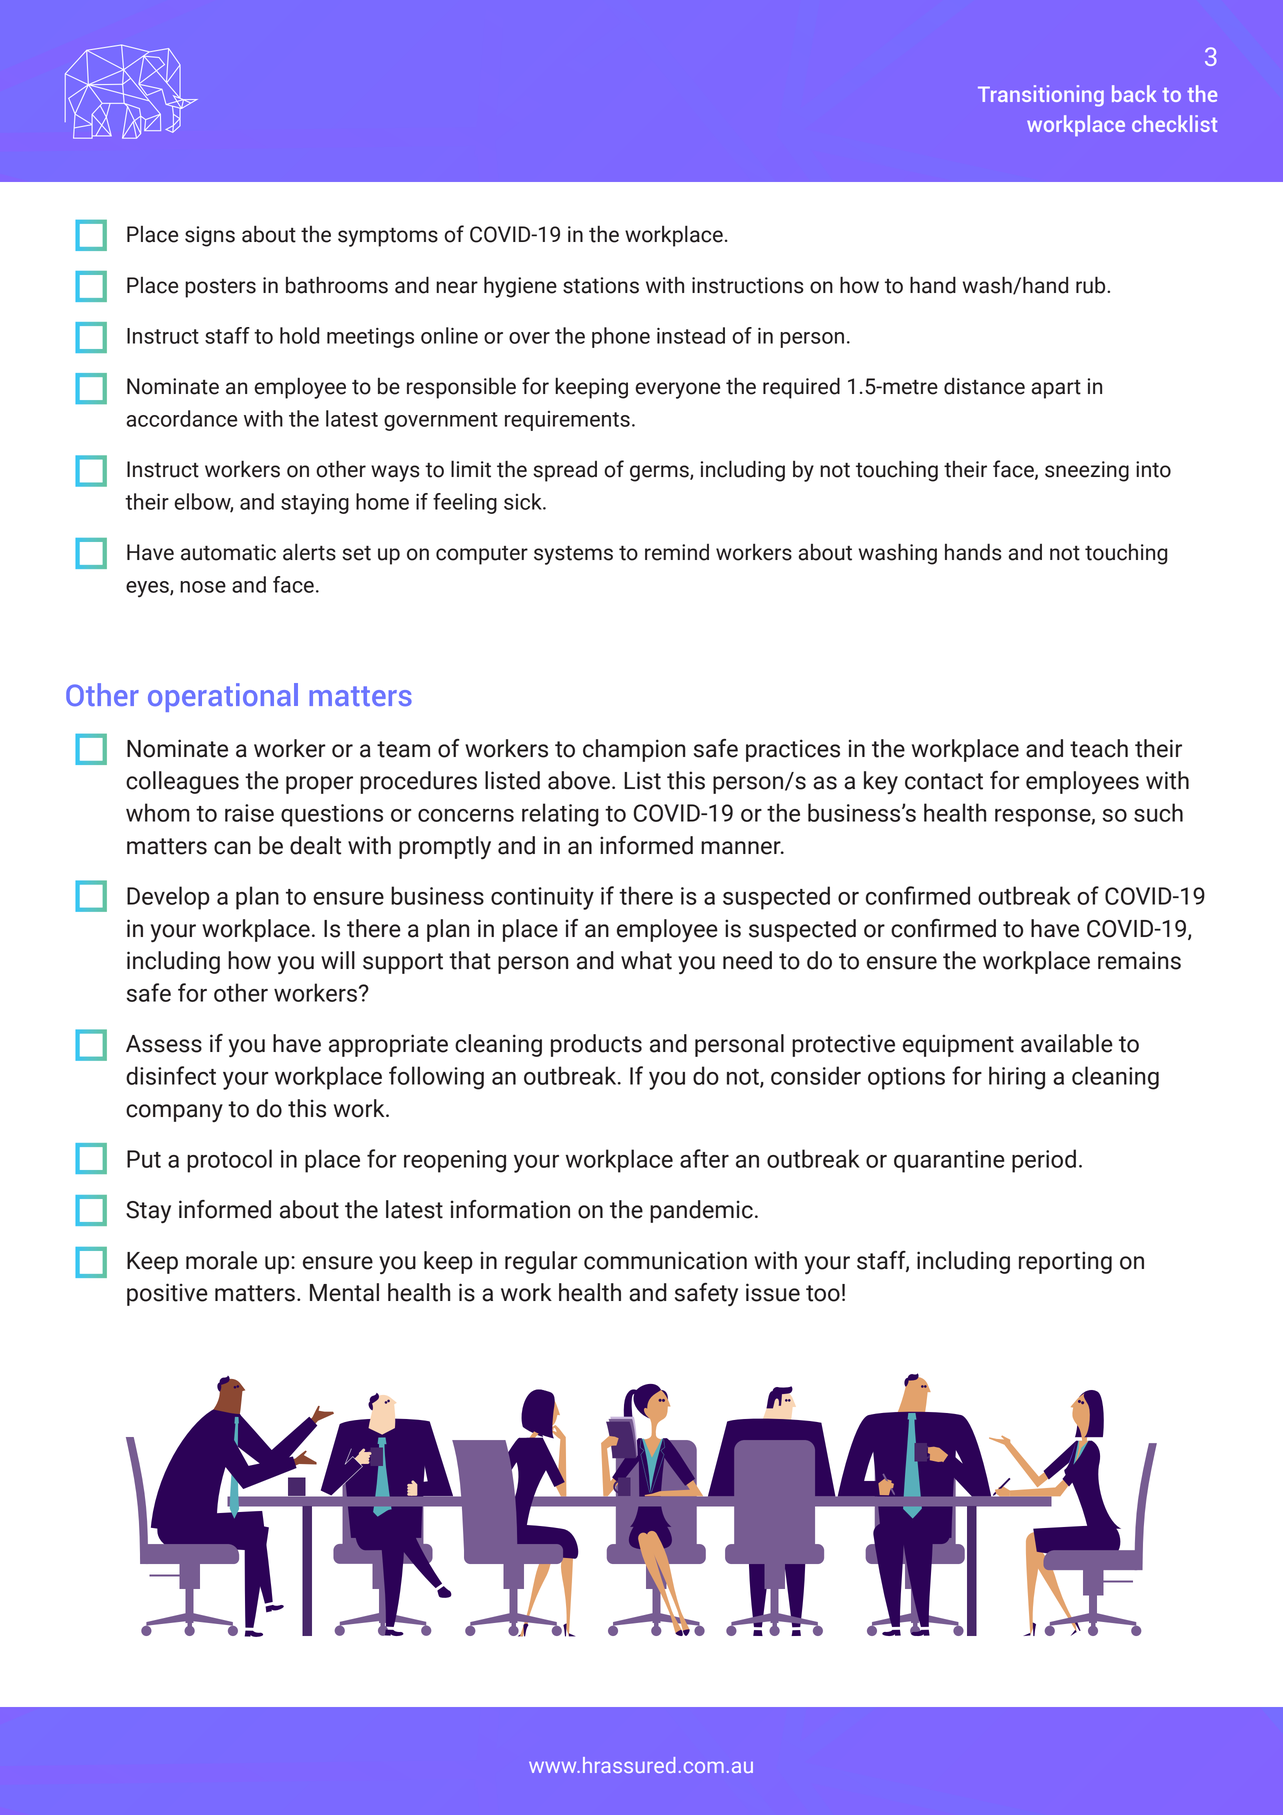 This document has width=1283, height=1815. What do you see at coordinates (221, 1260) in the document?
I see `morale` at bounding box center [221, 1260].
